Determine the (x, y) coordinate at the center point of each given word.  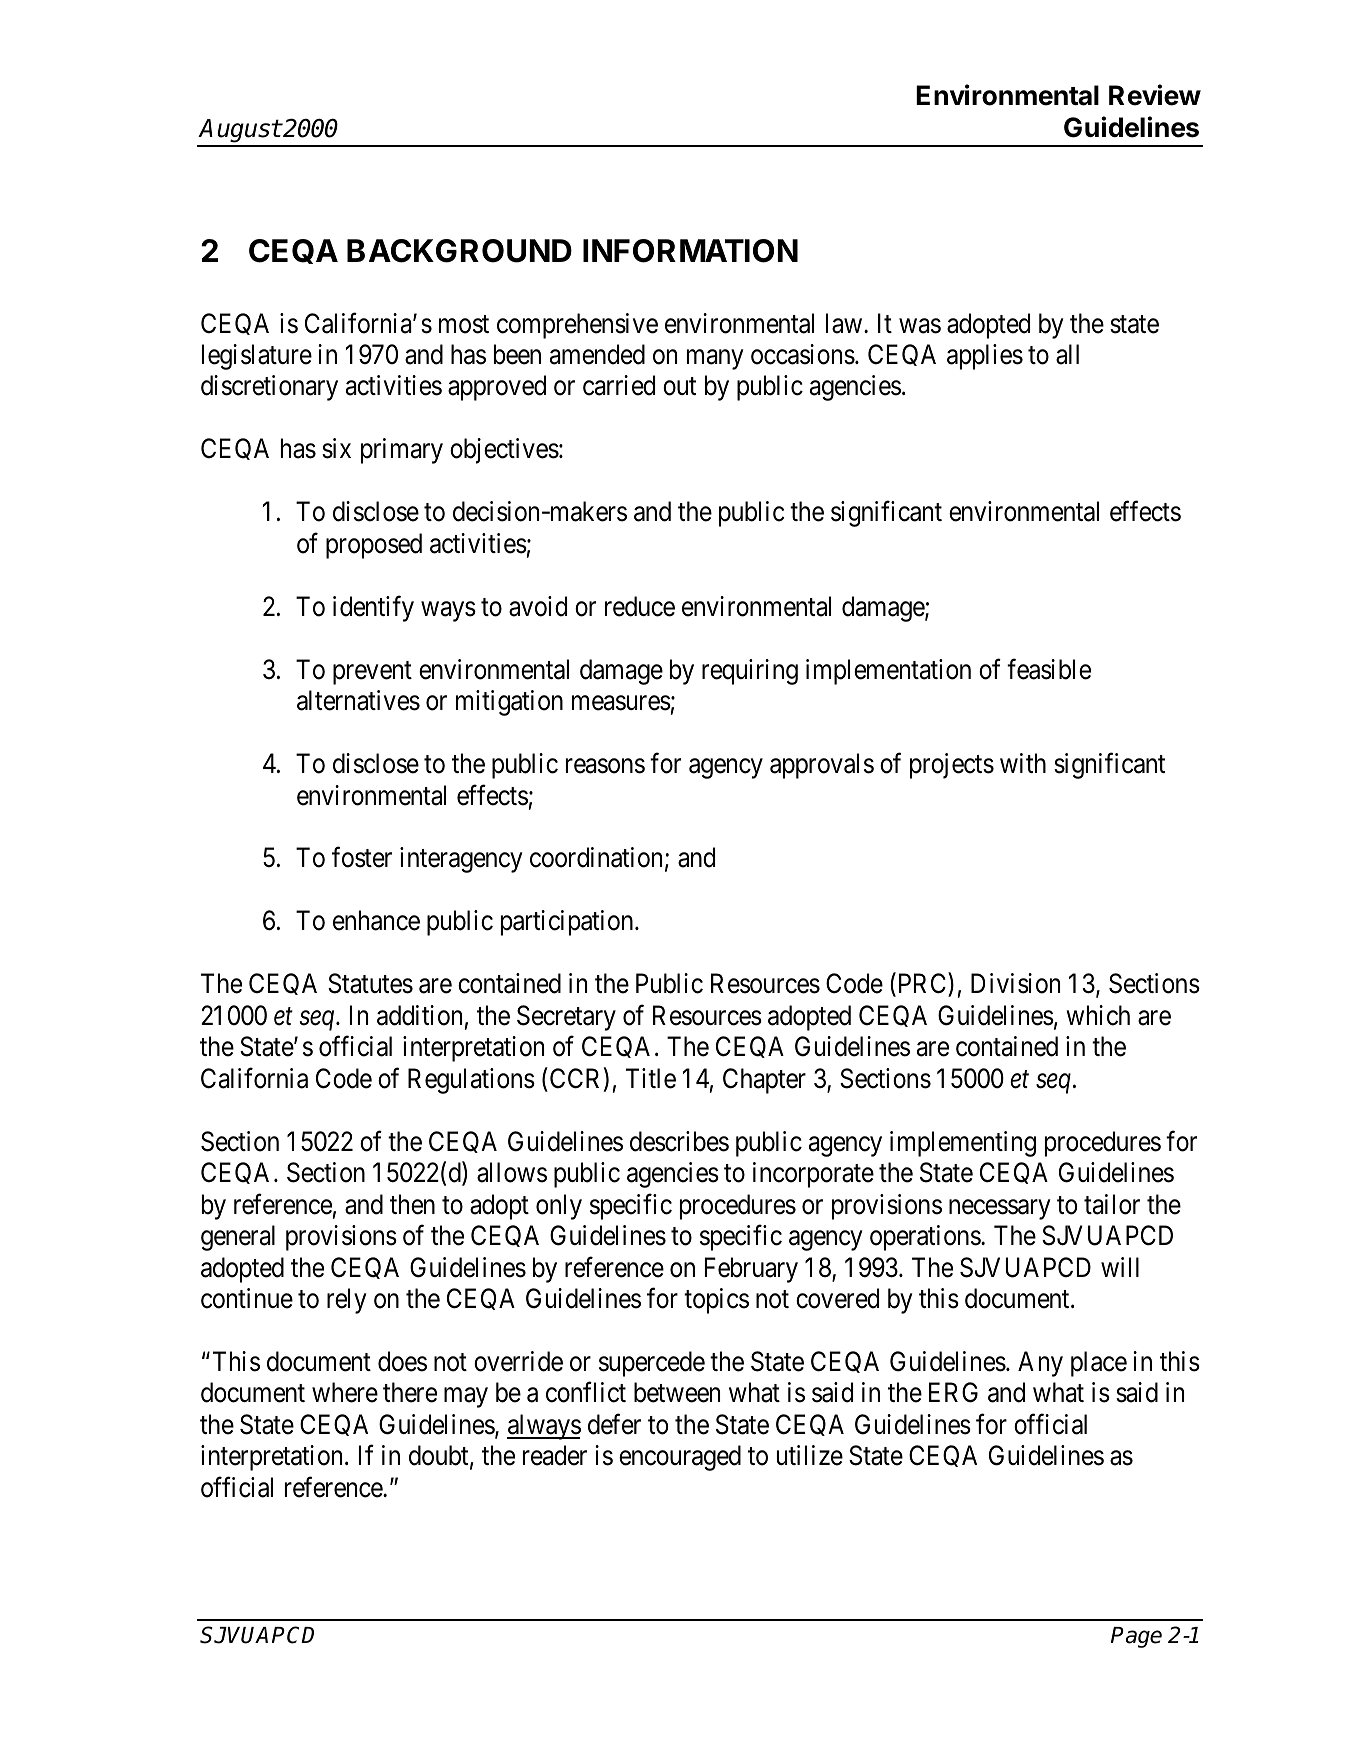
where (345, 1392)
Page (1136, 1637)
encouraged (680, 1458)
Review (1155, 95)
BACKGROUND (459, 251)
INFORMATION (690, 251)
